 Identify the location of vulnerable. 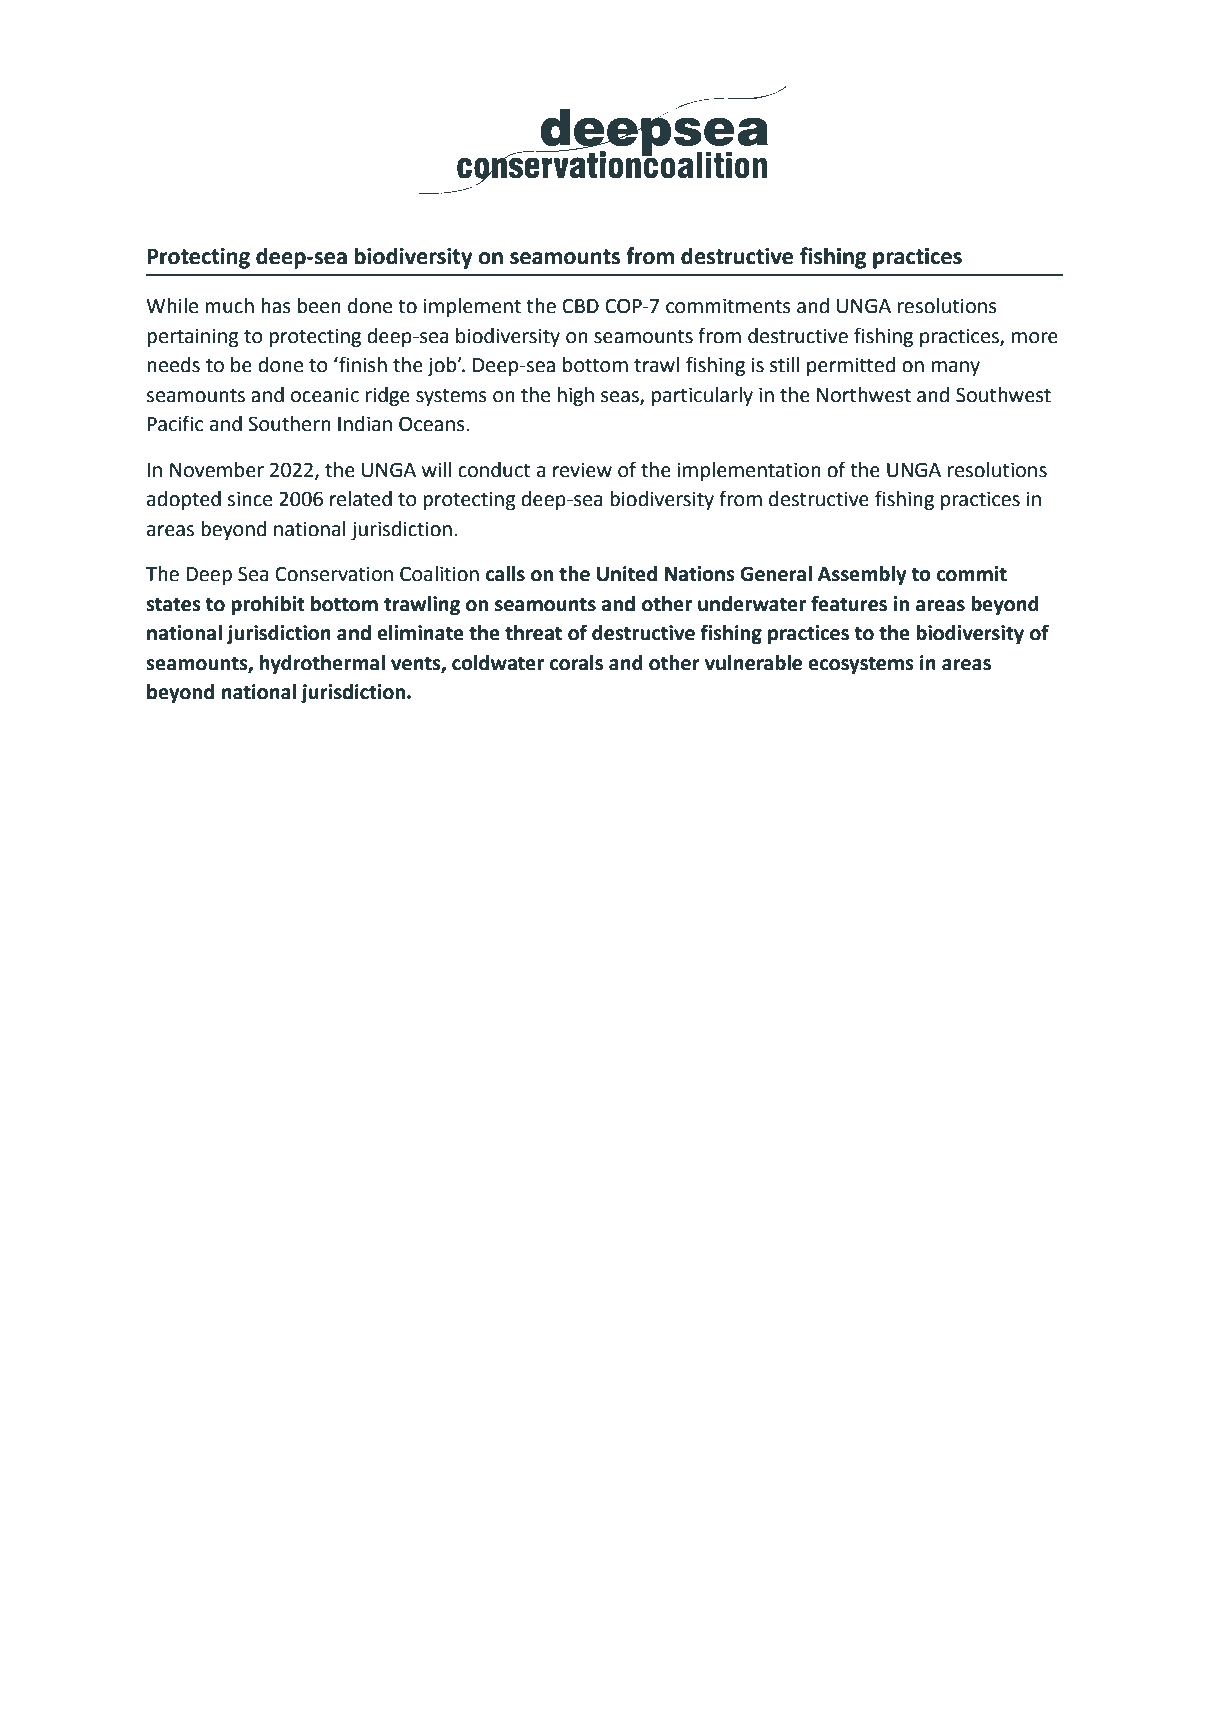
(753, 663).
